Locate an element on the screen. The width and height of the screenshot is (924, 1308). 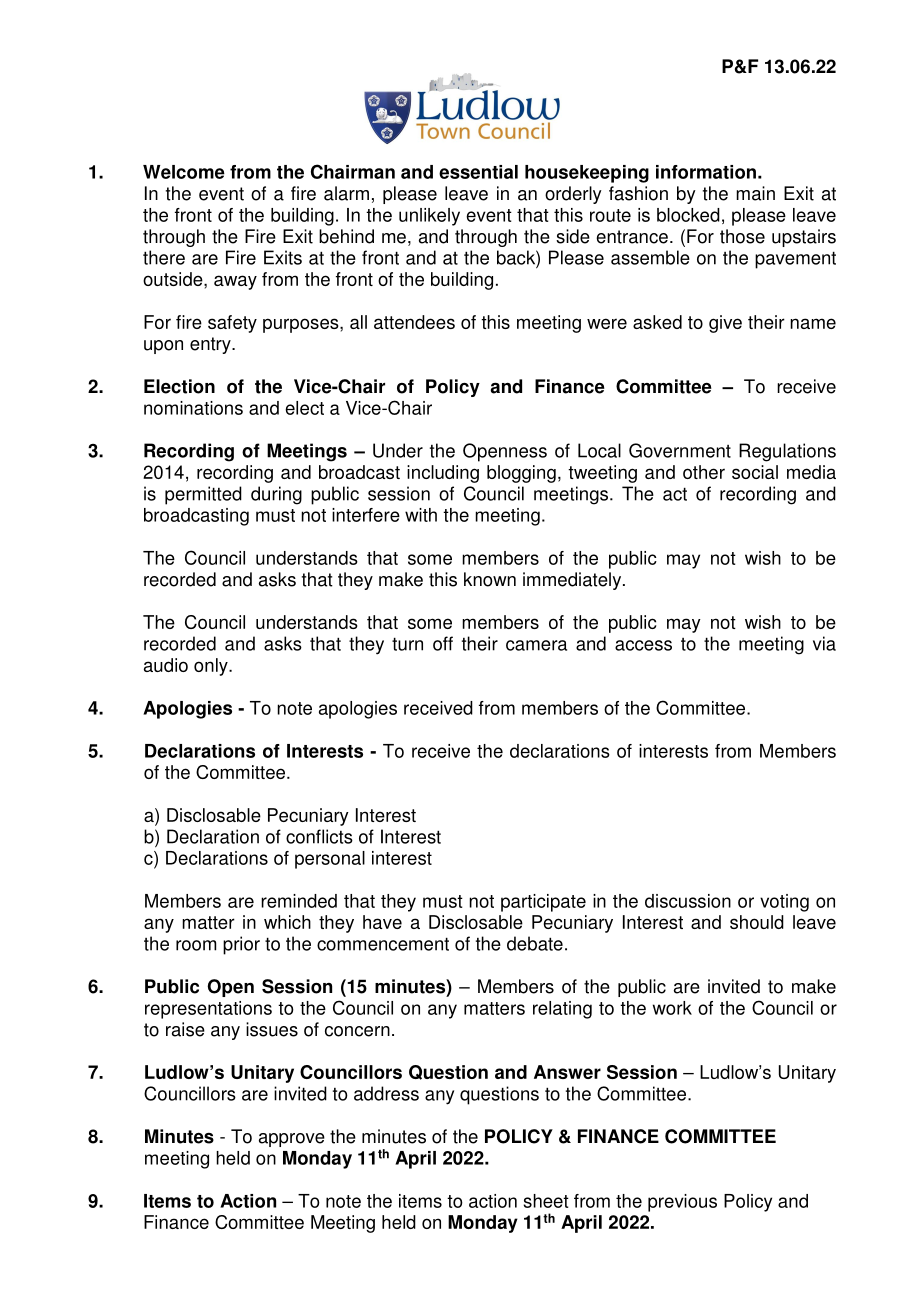
sheet is located at coordinates (546, 1201).
